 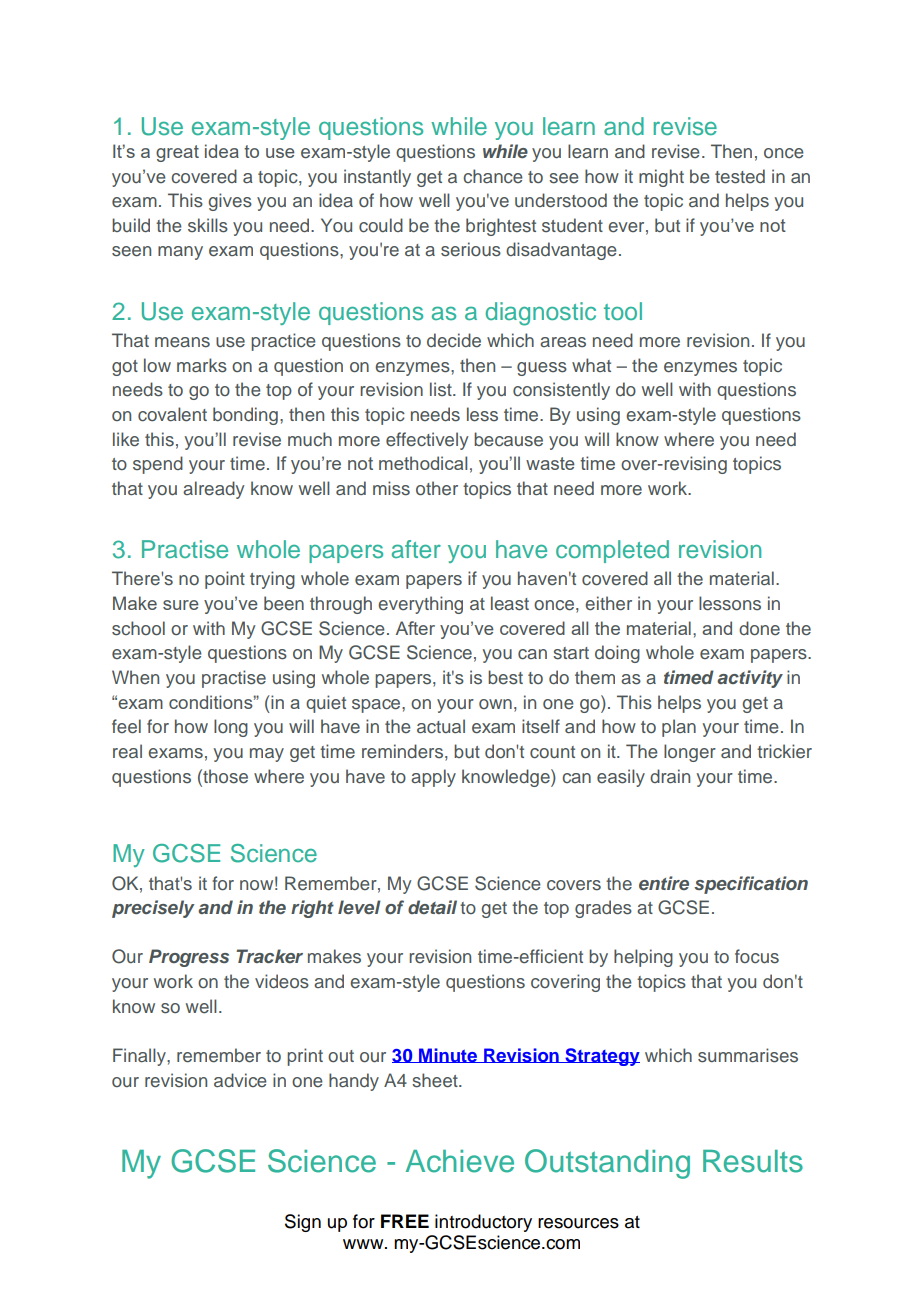 What do you see at coordinates (230, 202) in the screenshot?
I see `gives` at bounding box center [230, 202].
